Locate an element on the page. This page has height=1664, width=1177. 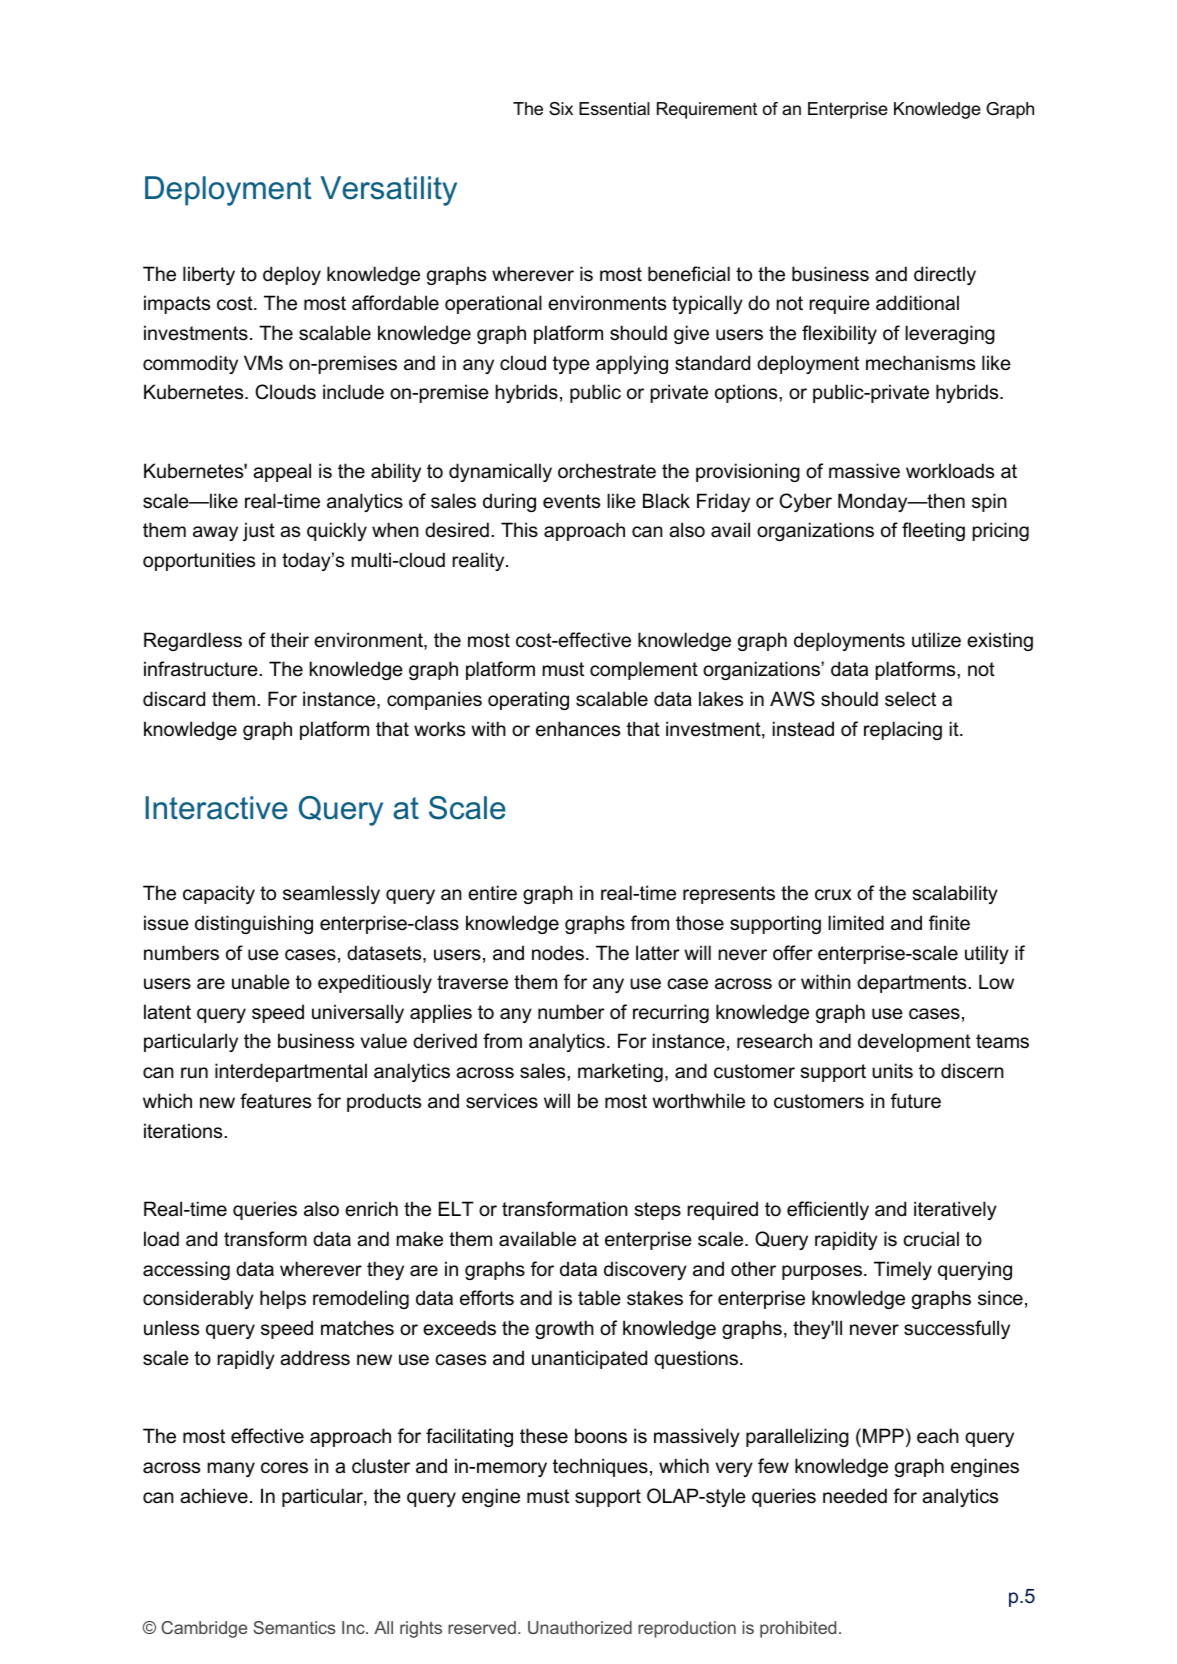
Six is located at coordinates (561, 108).
